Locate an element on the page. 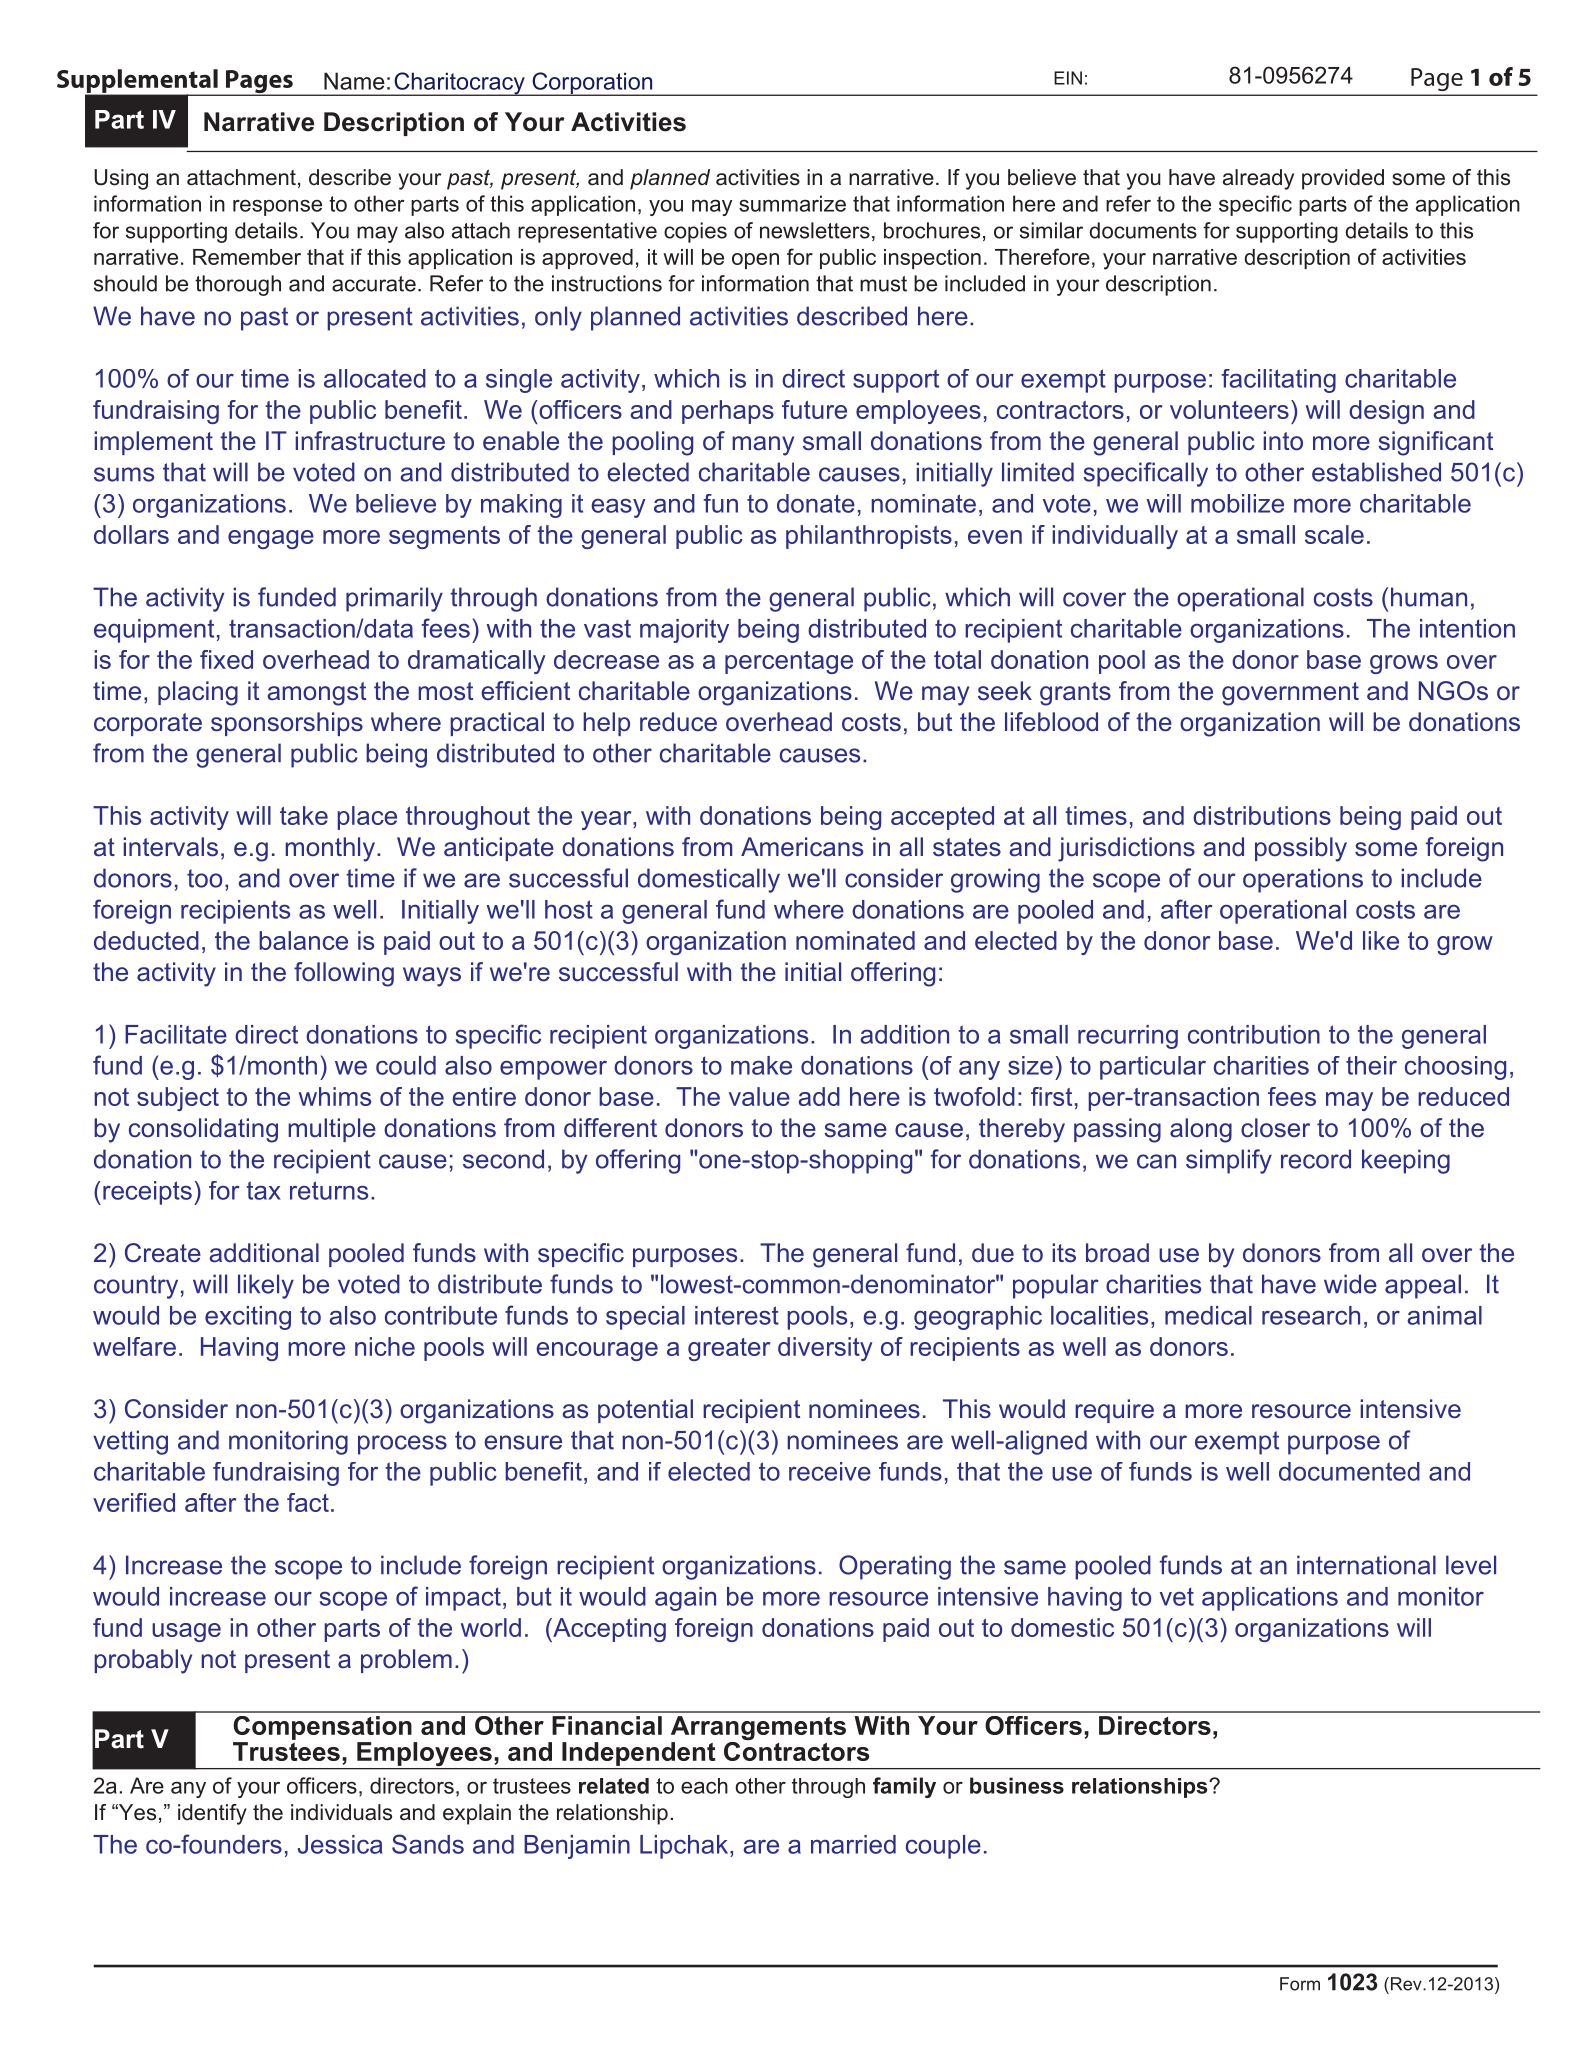 The image size is (1593, 2061). make is located at coordinates (761, 1065).
